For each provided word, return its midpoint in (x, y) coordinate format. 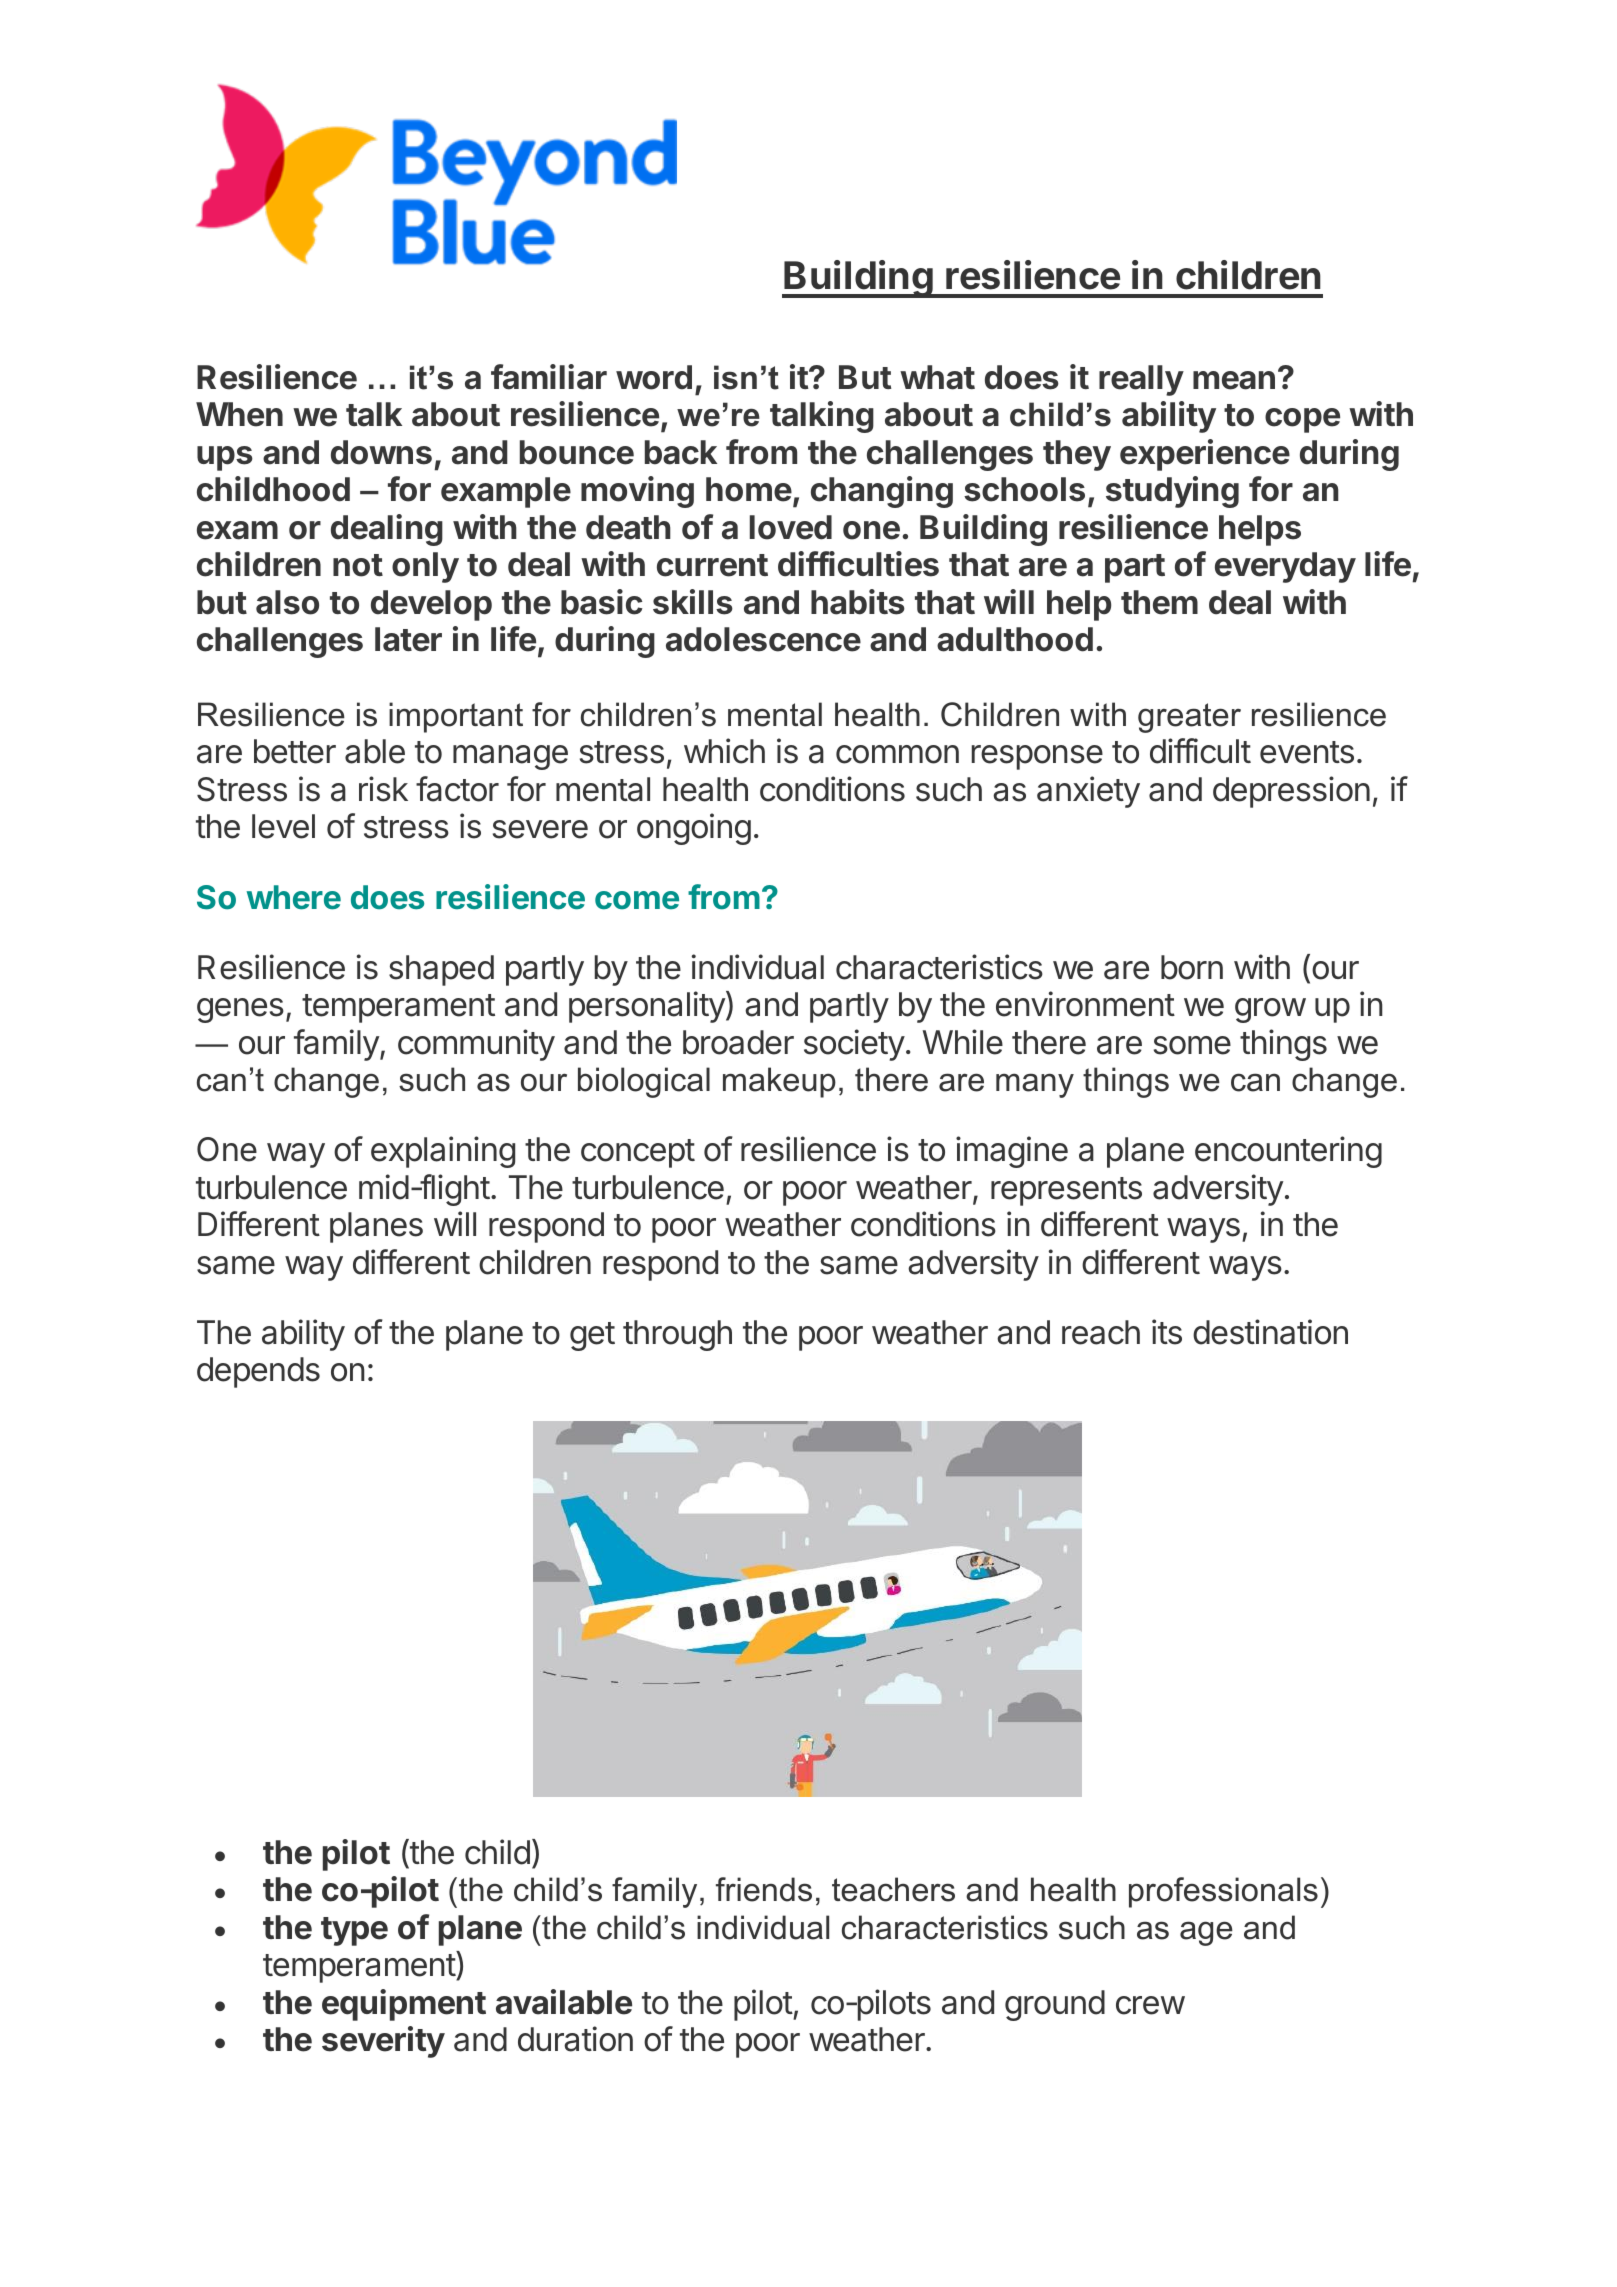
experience (1205, 455)
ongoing (694, 829)
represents (1066, 1191)
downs (381, 452)
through (677, 1335)
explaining (443, 1152)
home (749, 489)
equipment (404, 2005)
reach (1101, 1332)
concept (638, 1153)
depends (258, 1372)
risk (383, 789)
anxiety (1088, 792)
